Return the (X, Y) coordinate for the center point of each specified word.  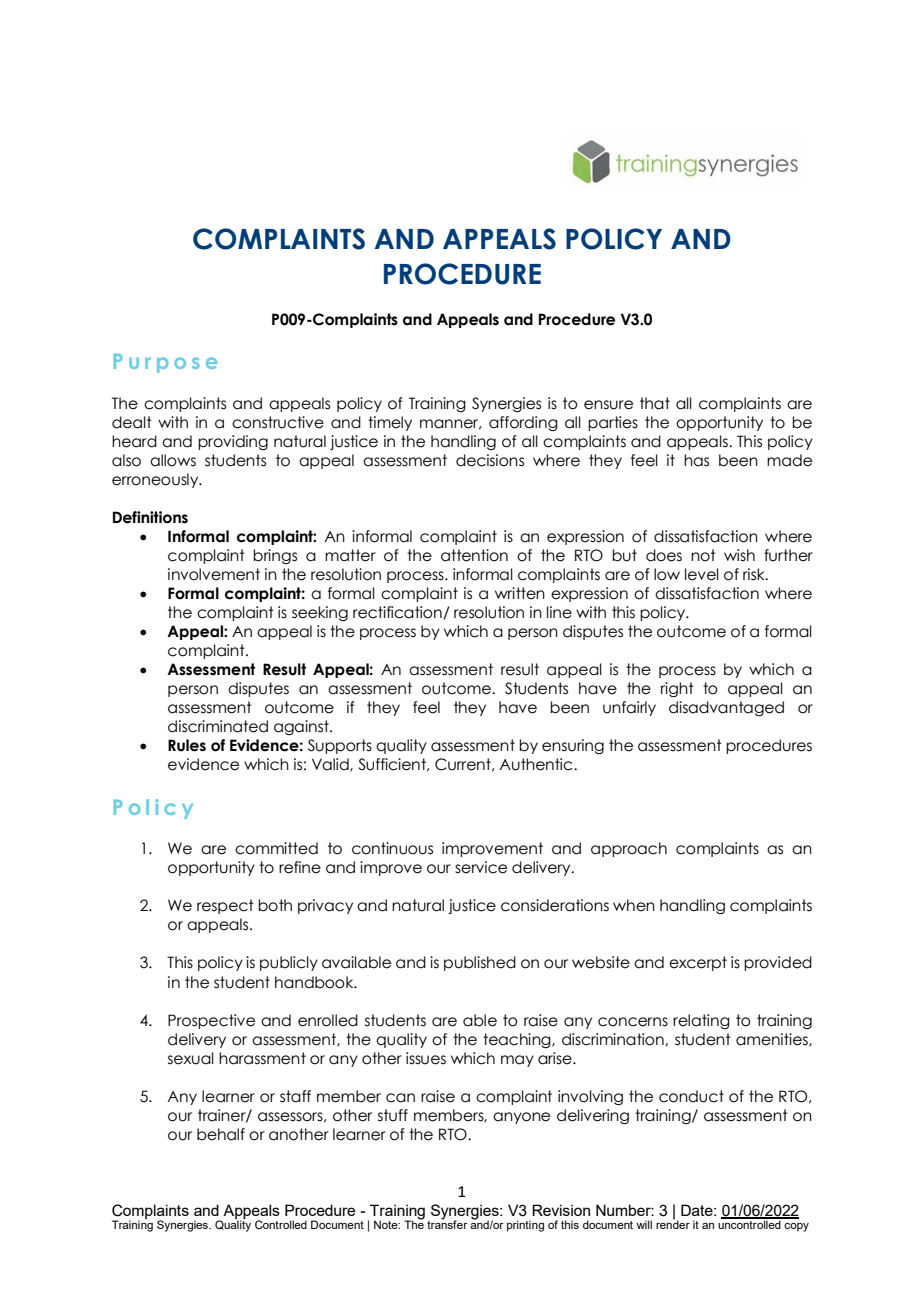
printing (525, 1226)
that (655, 403)
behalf (221, 1134)
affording (523, 423)
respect (225, 906)
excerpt (698, 963)
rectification (398, 613)
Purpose (165, 363)
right (677, 689)
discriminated (218, 726)
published (480, 963)
